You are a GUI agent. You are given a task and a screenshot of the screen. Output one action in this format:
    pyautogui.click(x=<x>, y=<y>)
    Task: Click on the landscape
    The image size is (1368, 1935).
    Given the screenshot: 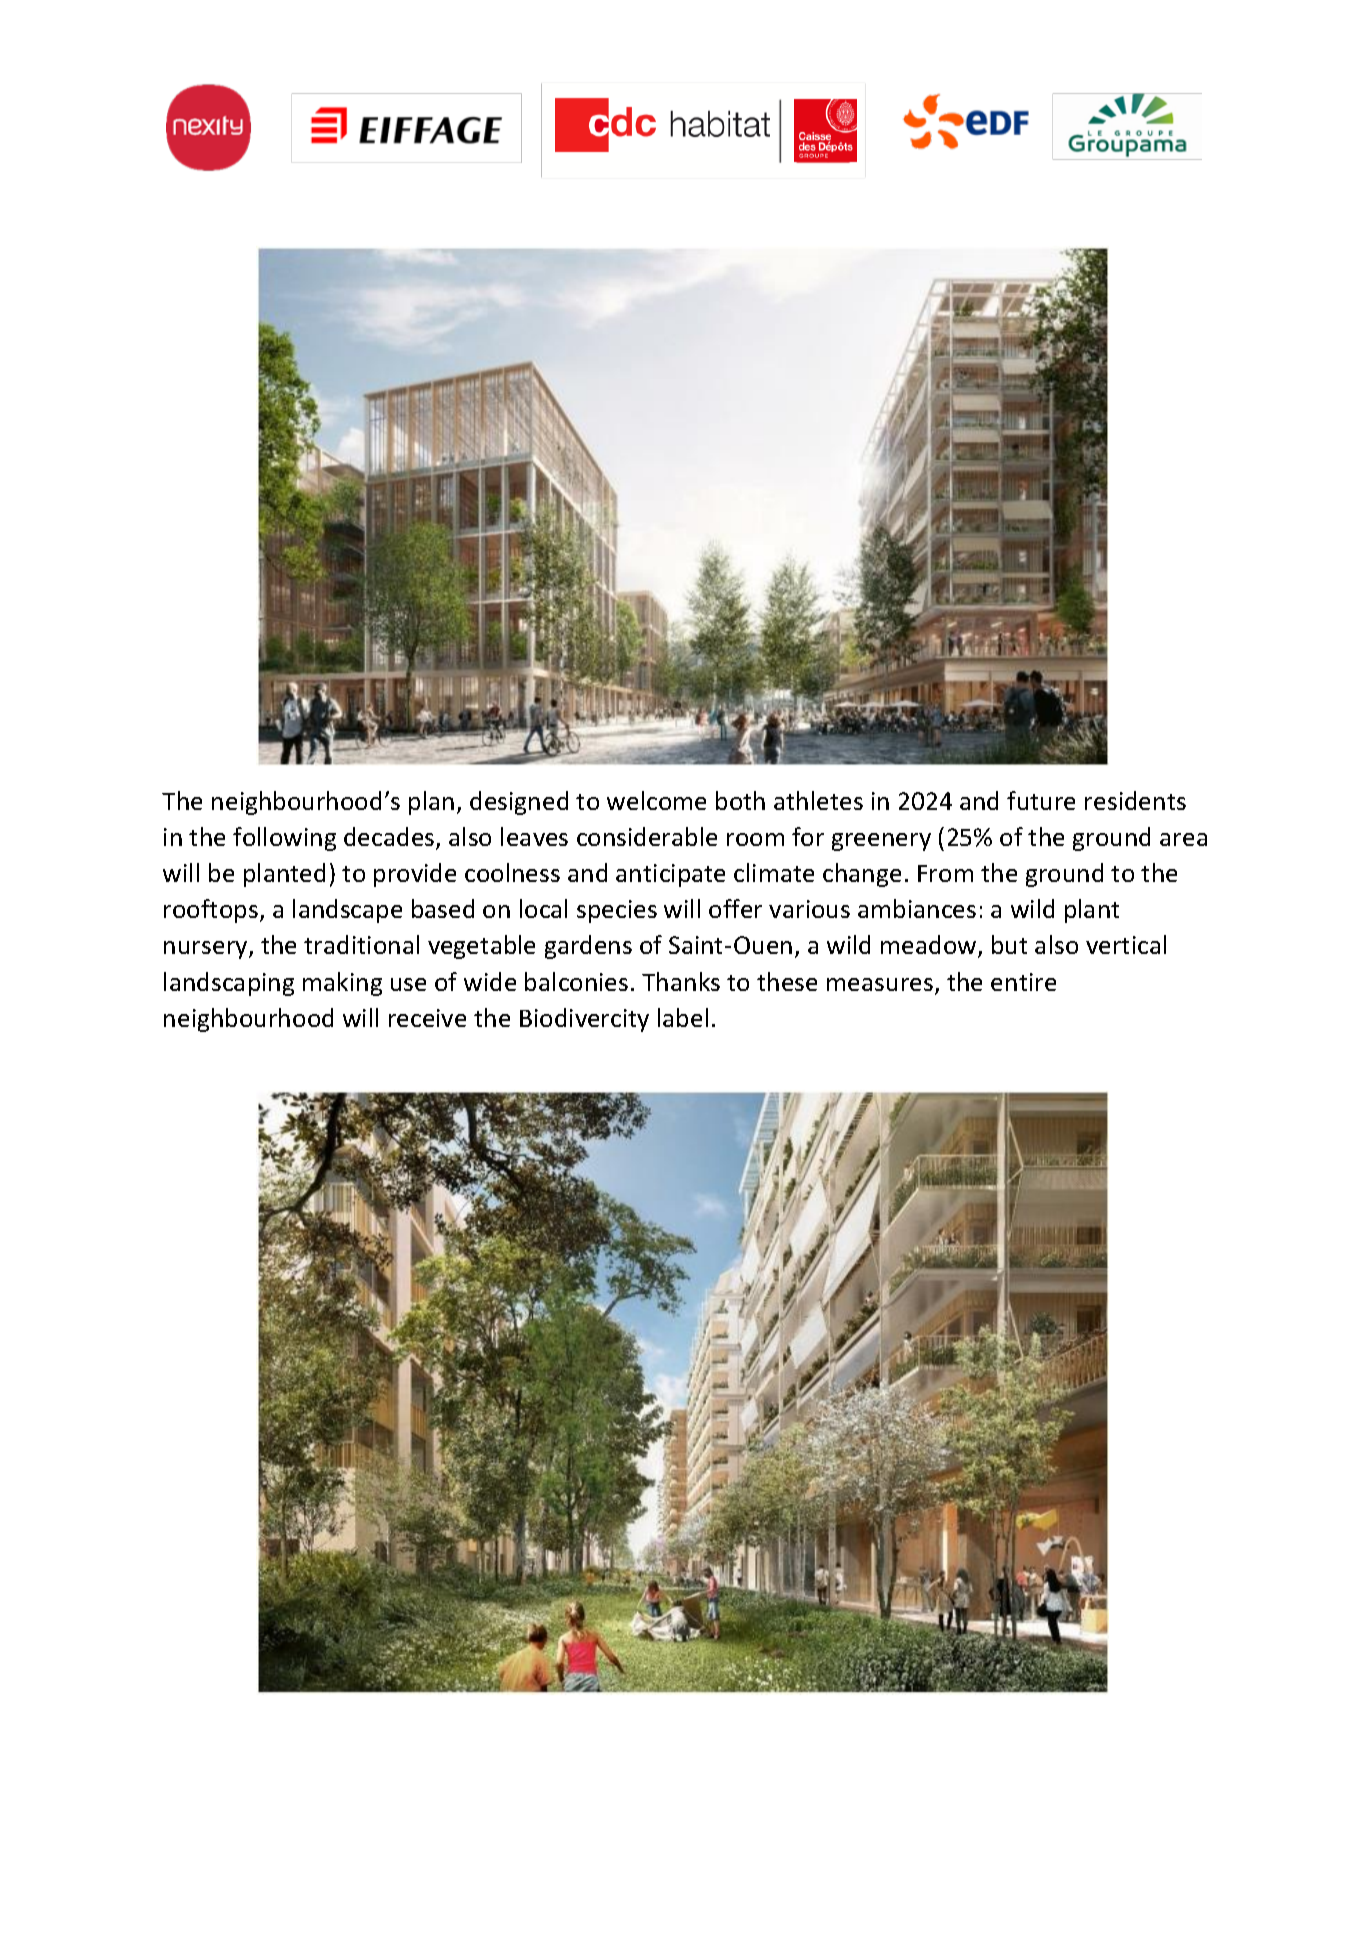 What is the action you would take?
    pyautogui.click(x=347, y=911)
